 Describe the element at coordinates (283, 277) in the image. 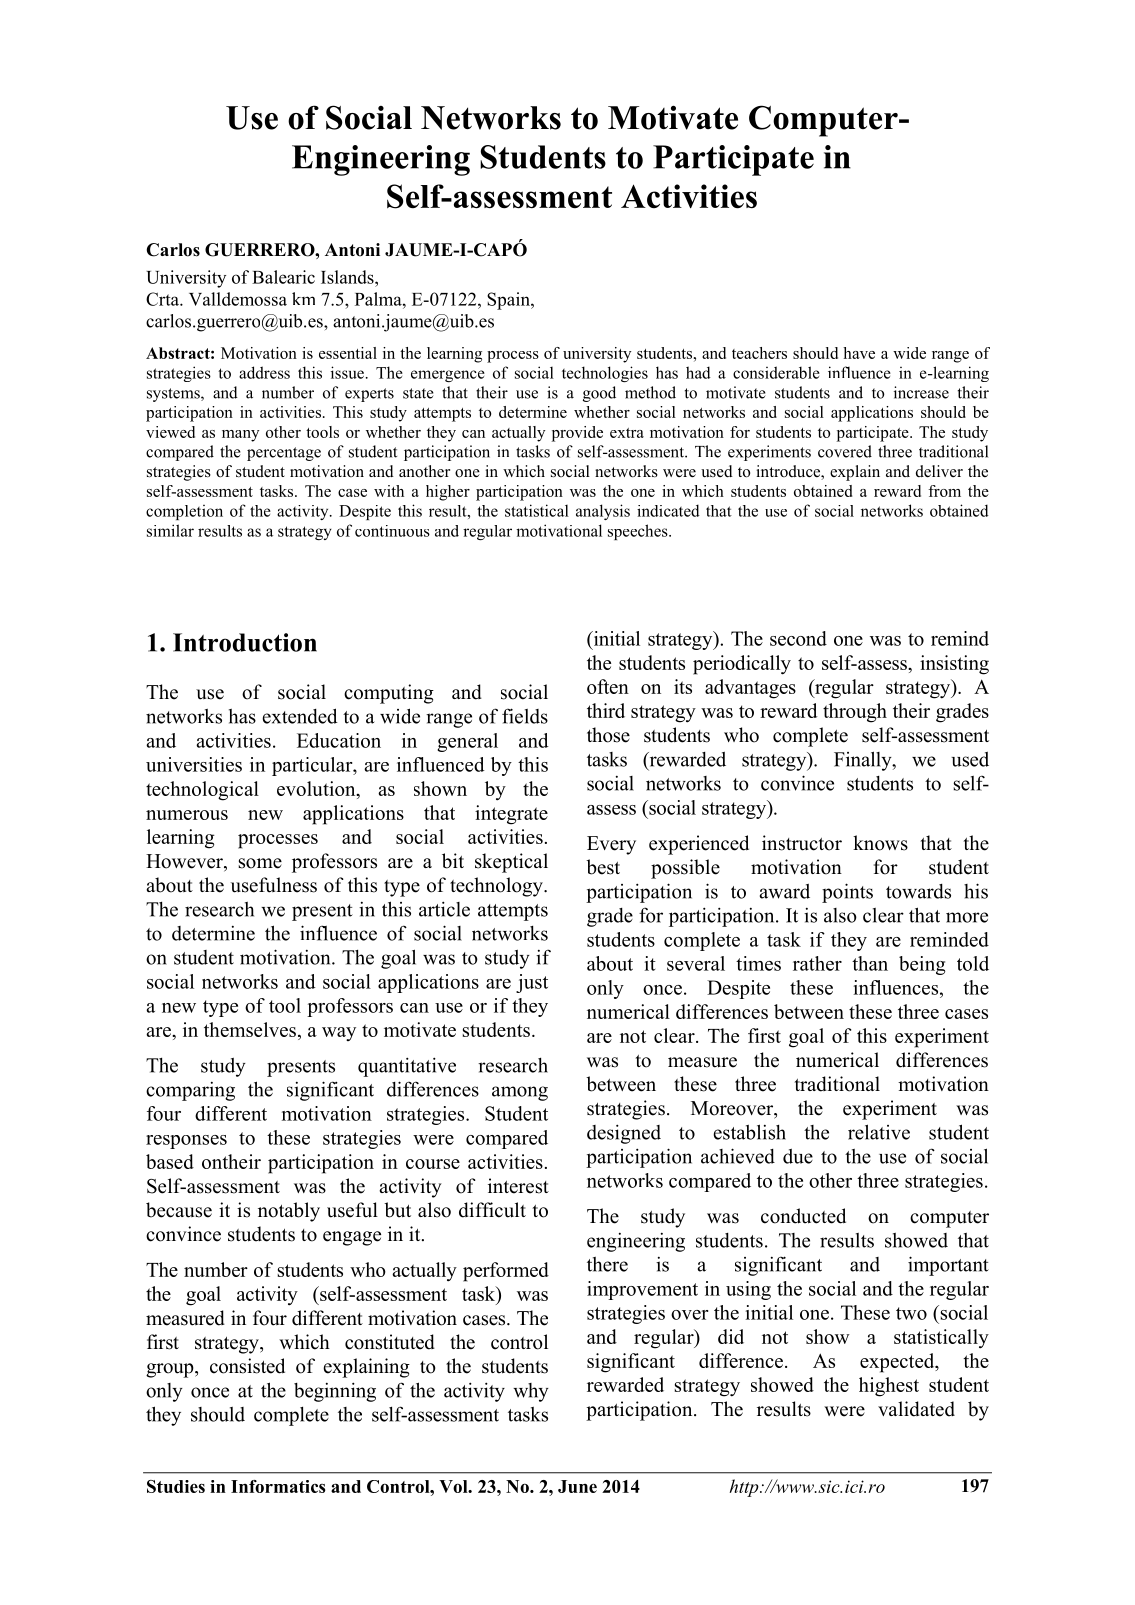

I see `Balearic` at that location.
